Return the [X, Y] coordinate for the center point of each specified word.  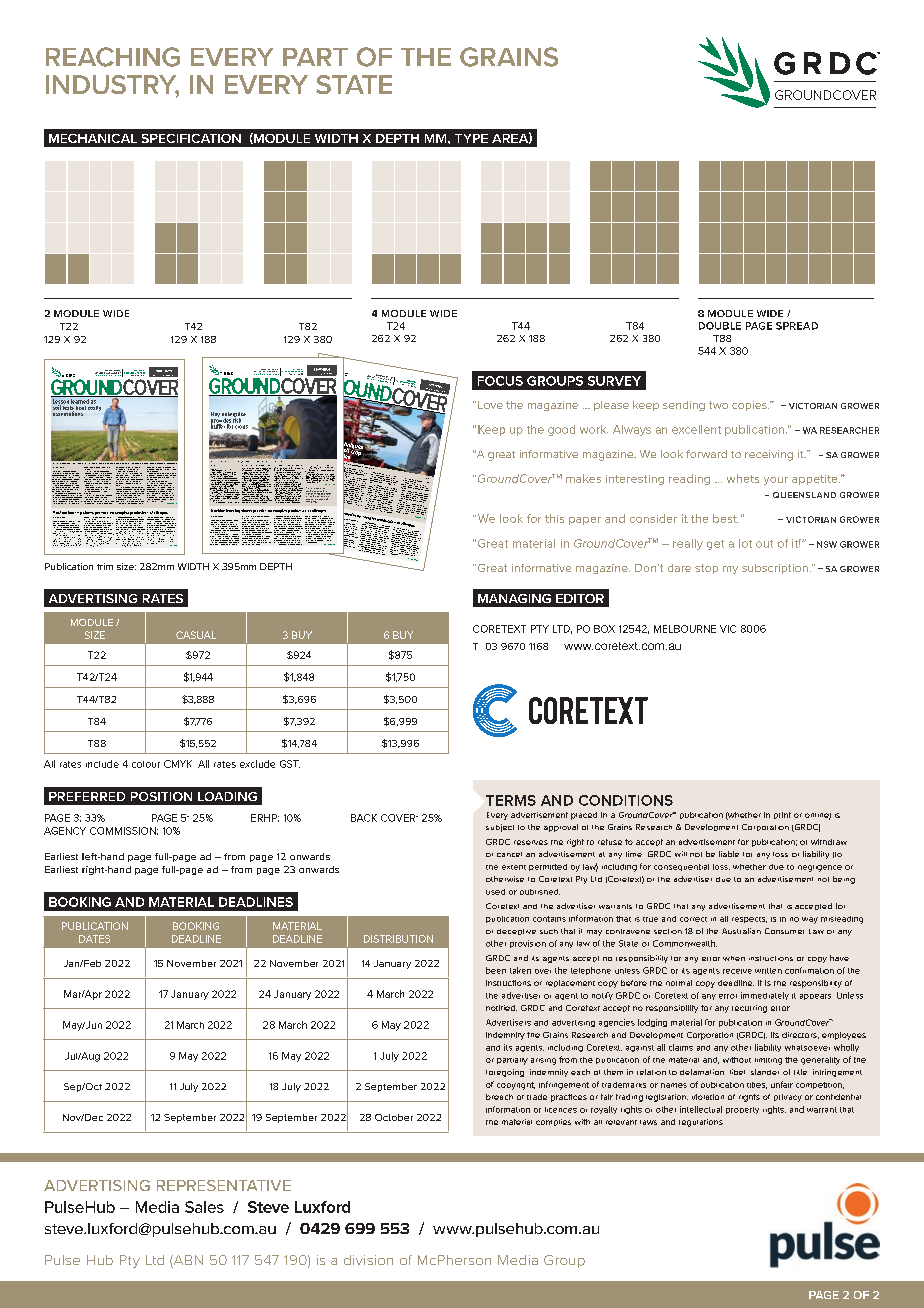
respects [749, 920]
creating [171, 495]
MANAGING [514, 598]
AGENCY [65, 831]
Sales [204, 1207]
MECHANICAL [93, 138]
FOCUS [500, 381]
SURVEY [614, 381]
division [368, 1260]
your [776, 481]
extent [514, 867]
